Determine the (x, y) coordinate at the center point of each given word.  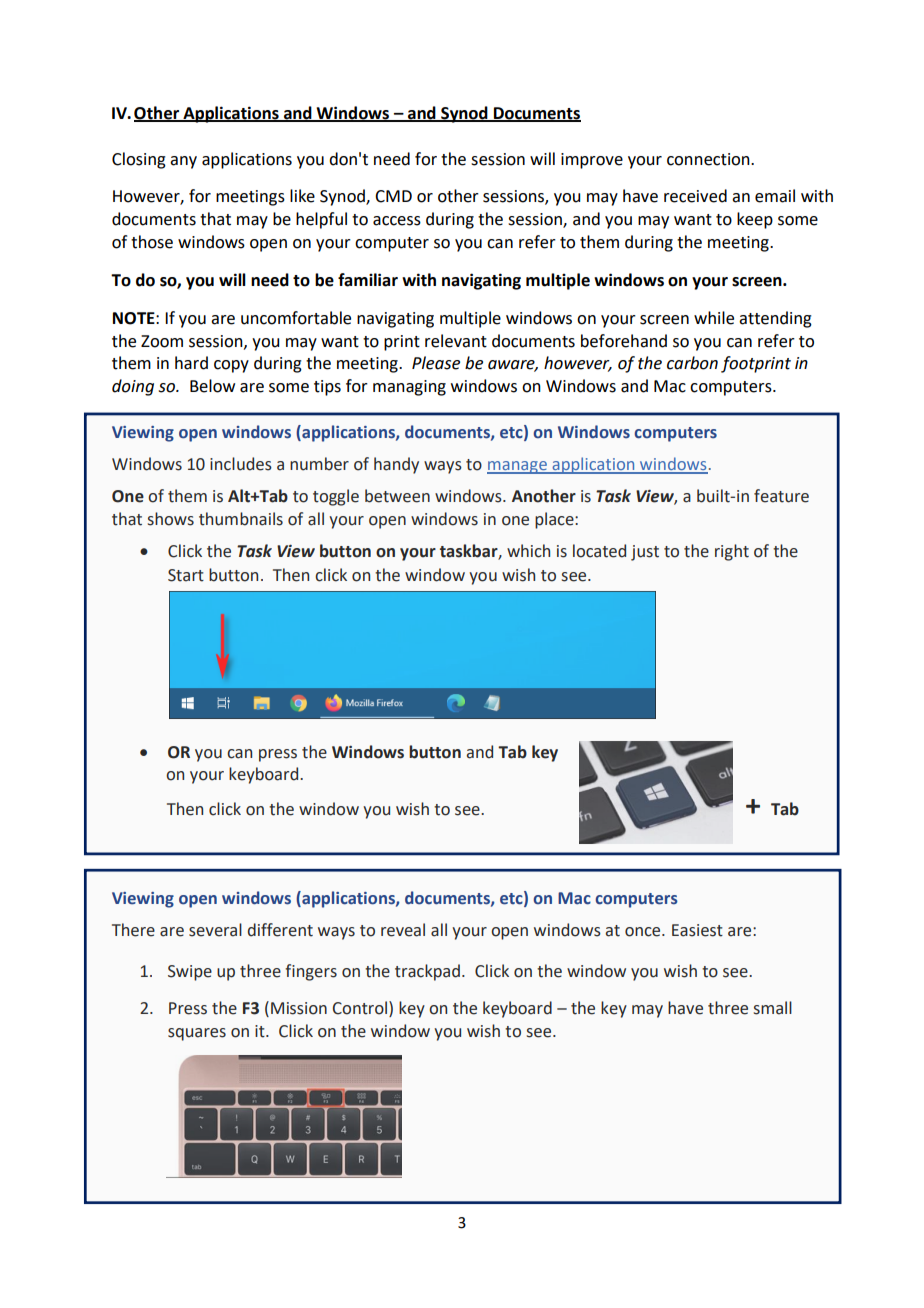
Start (186, 575)
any (183, 162)
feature (781, 496)
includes (241, 464)
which (528, 551)
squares (197, 1034)
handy (396, 465)
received (695, 196)
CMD (393, 196)
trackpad (427, 972)
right (732, 552)
